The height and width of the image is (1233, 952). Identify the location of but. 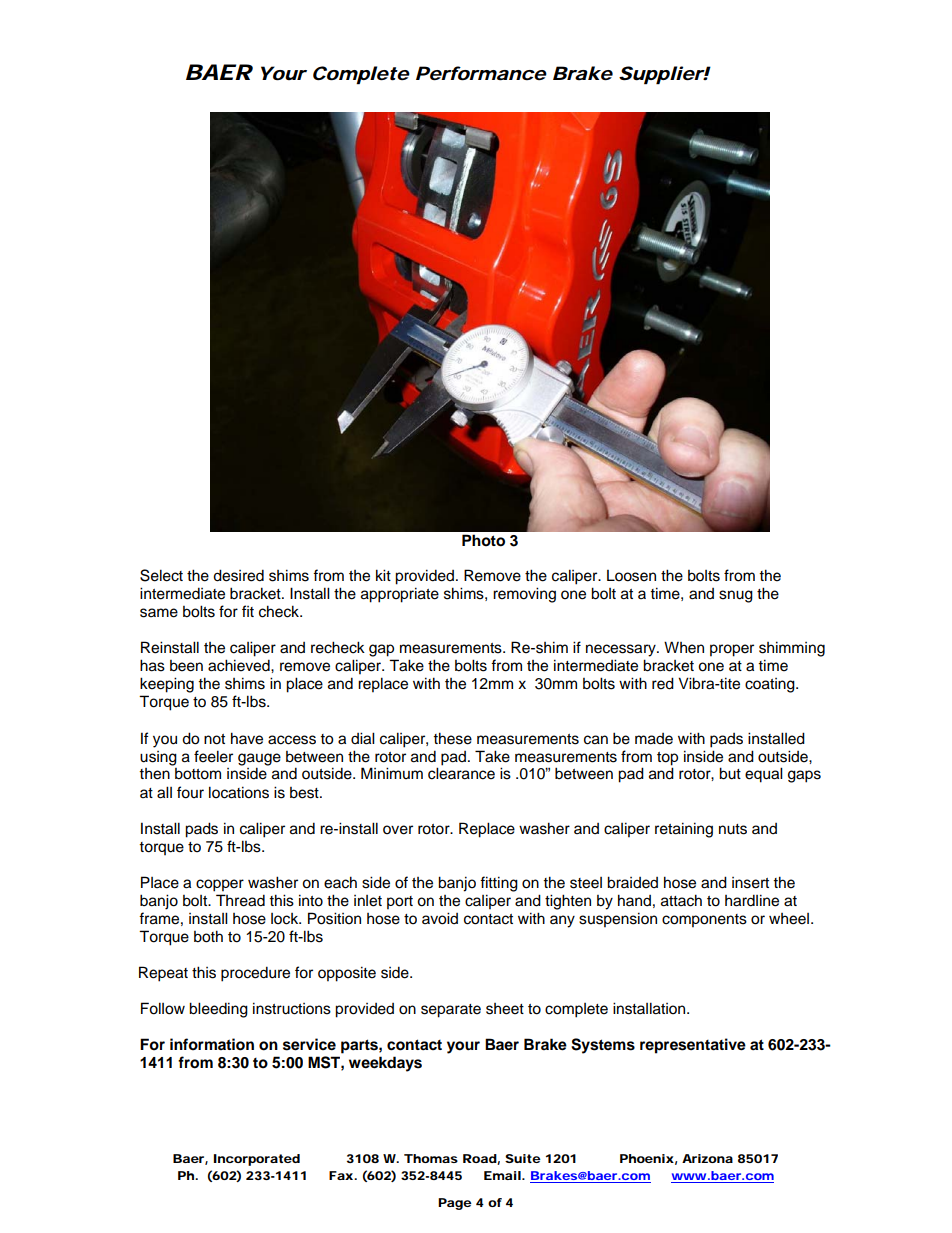
(730, 773).
